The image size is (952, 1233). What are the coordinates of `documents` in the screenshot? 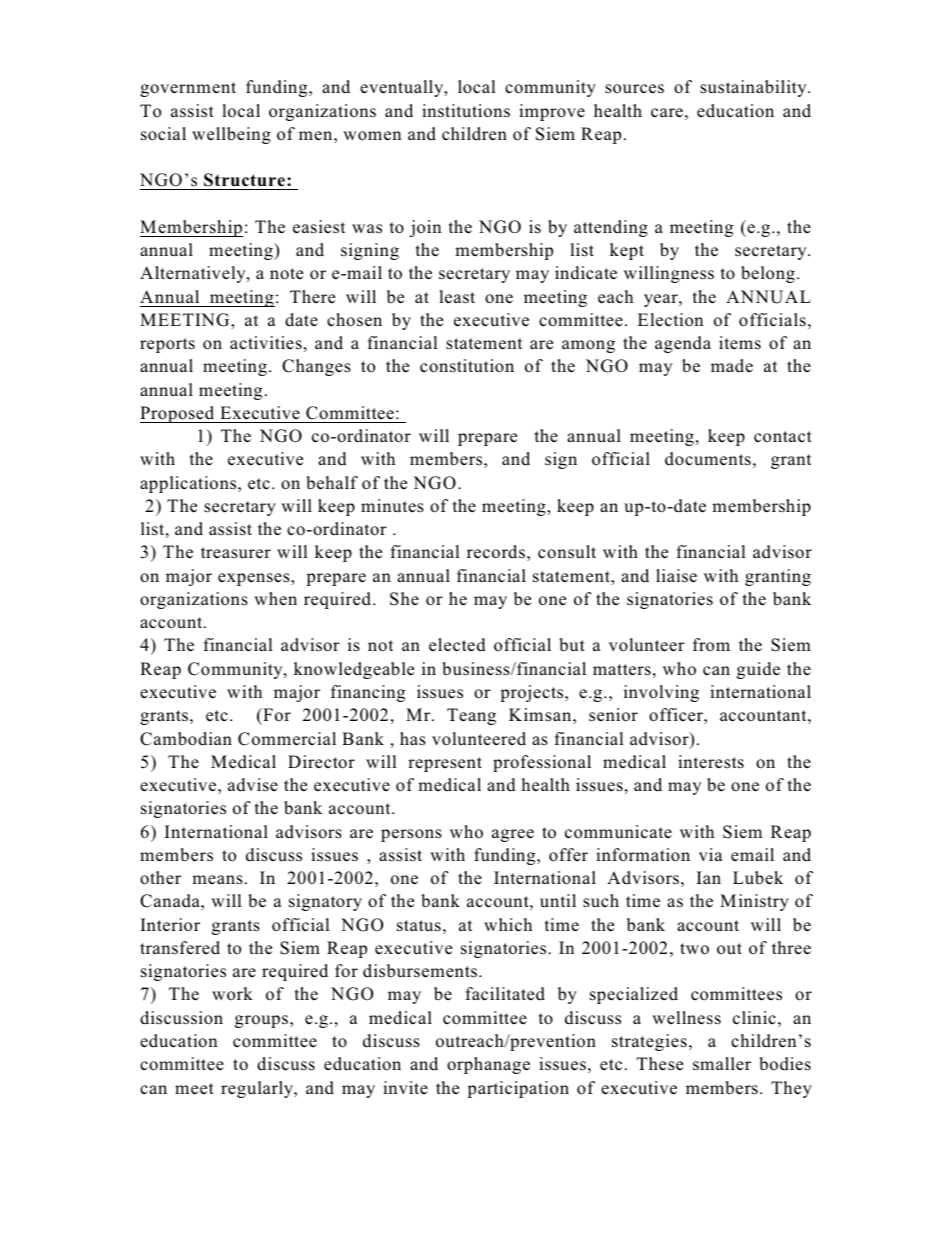 It's located at (708, 459).
